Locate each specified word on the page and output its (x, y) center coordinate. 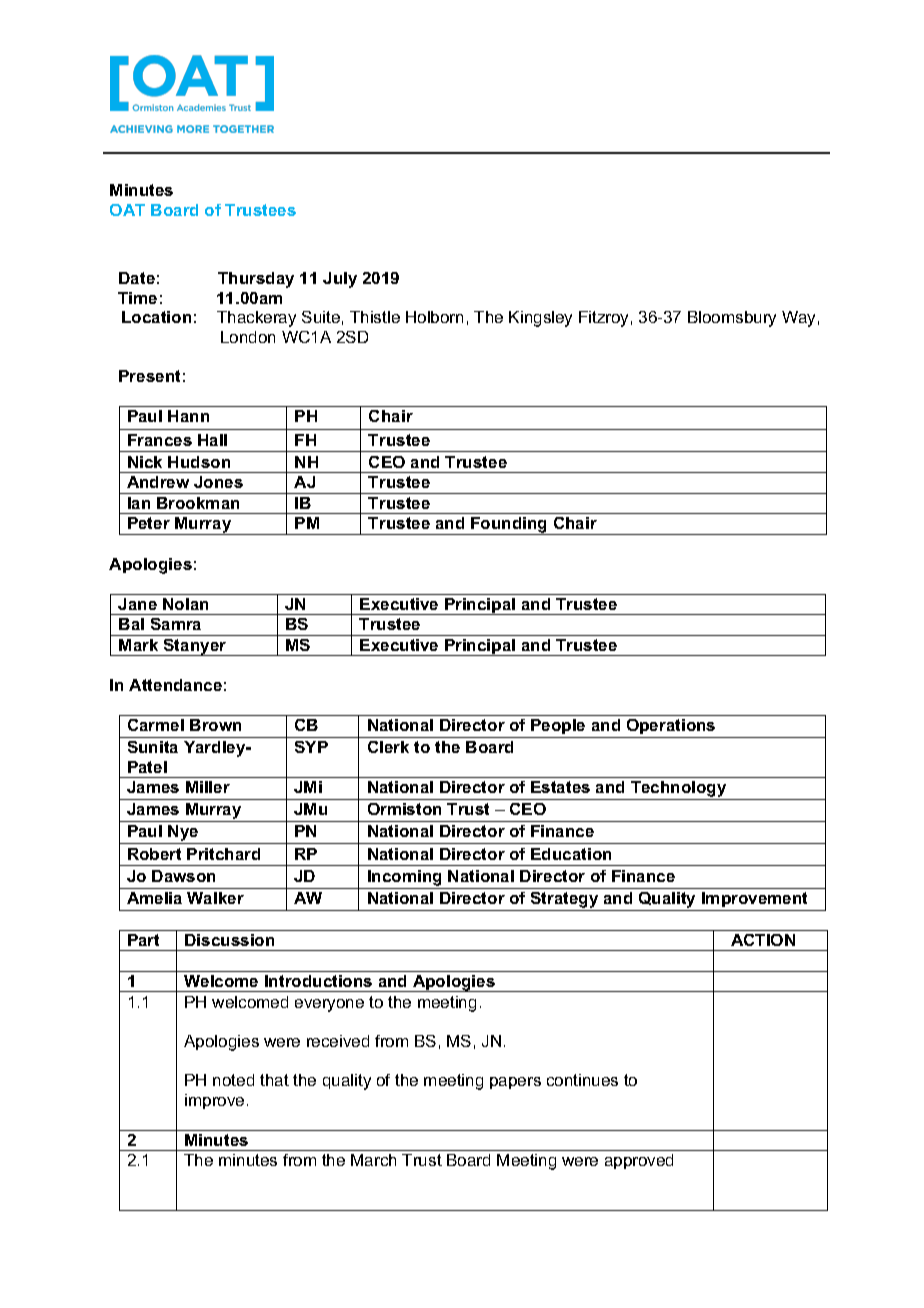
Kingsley (540, 319)
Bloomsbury (732, 319)
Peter (149, 523)
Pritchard (223, 854)
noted (233, 1080)
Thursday (256, 280)
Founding (509, 526)
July (340, 280)
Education (571, 854)
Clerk (388, 747)
